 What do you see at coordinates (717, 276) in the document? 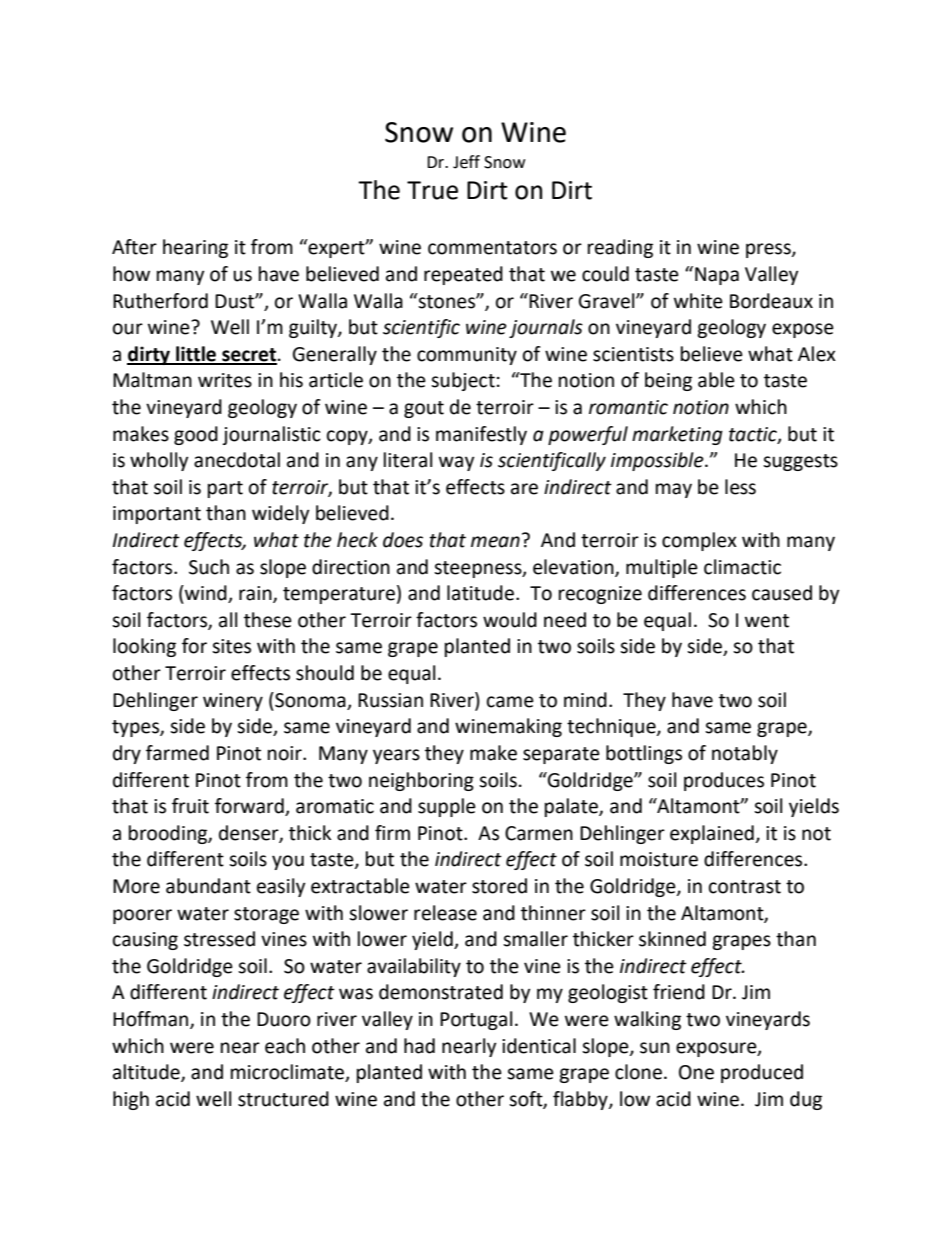
I see `Napa` at bounding box center [717, 276].
